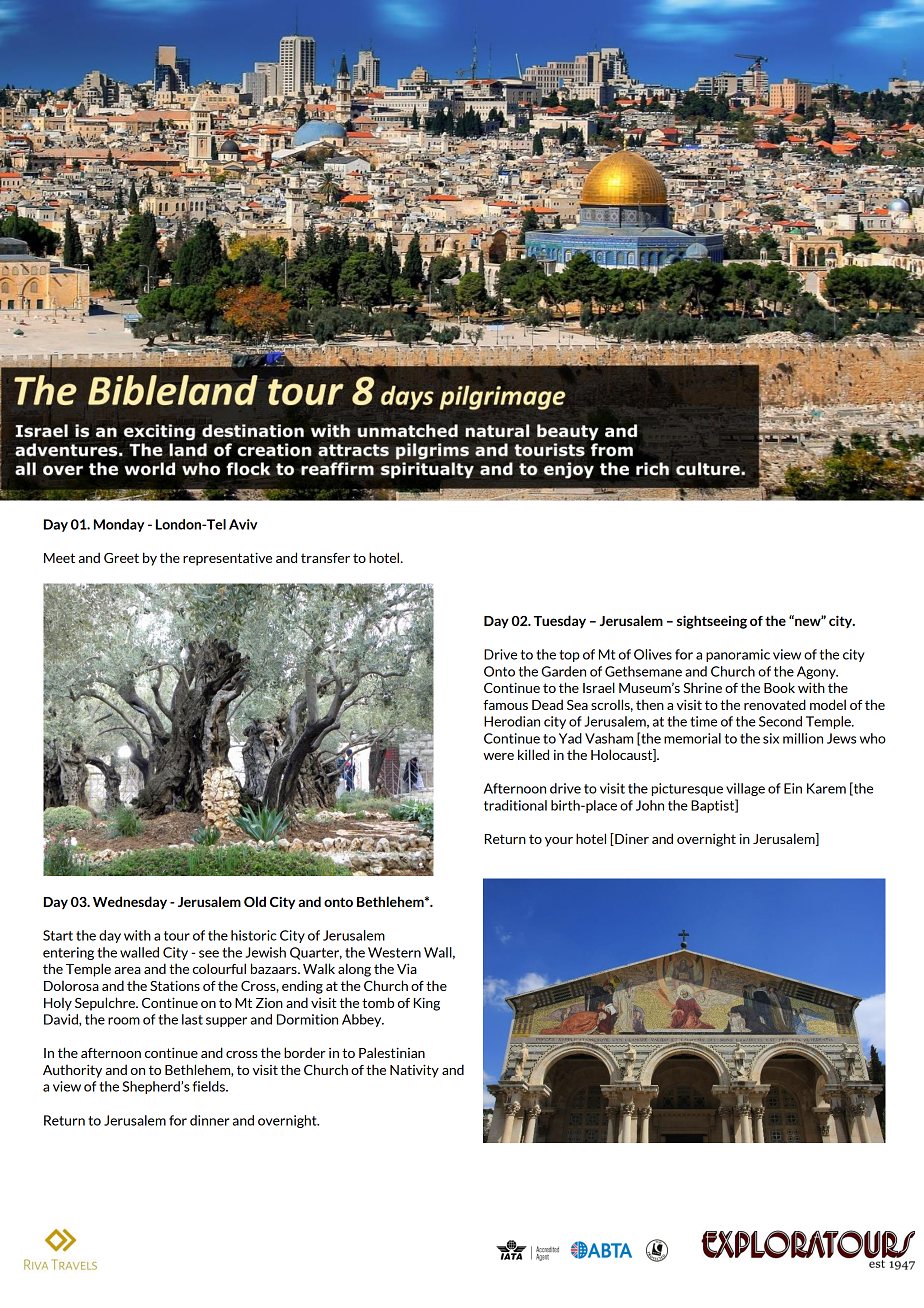 The height and width of the screenshot is (1308, 924). What do you see at coordinates (414, 1071) in the screenshot?
I see `Nativity` at bounding box center [414, 1071].
